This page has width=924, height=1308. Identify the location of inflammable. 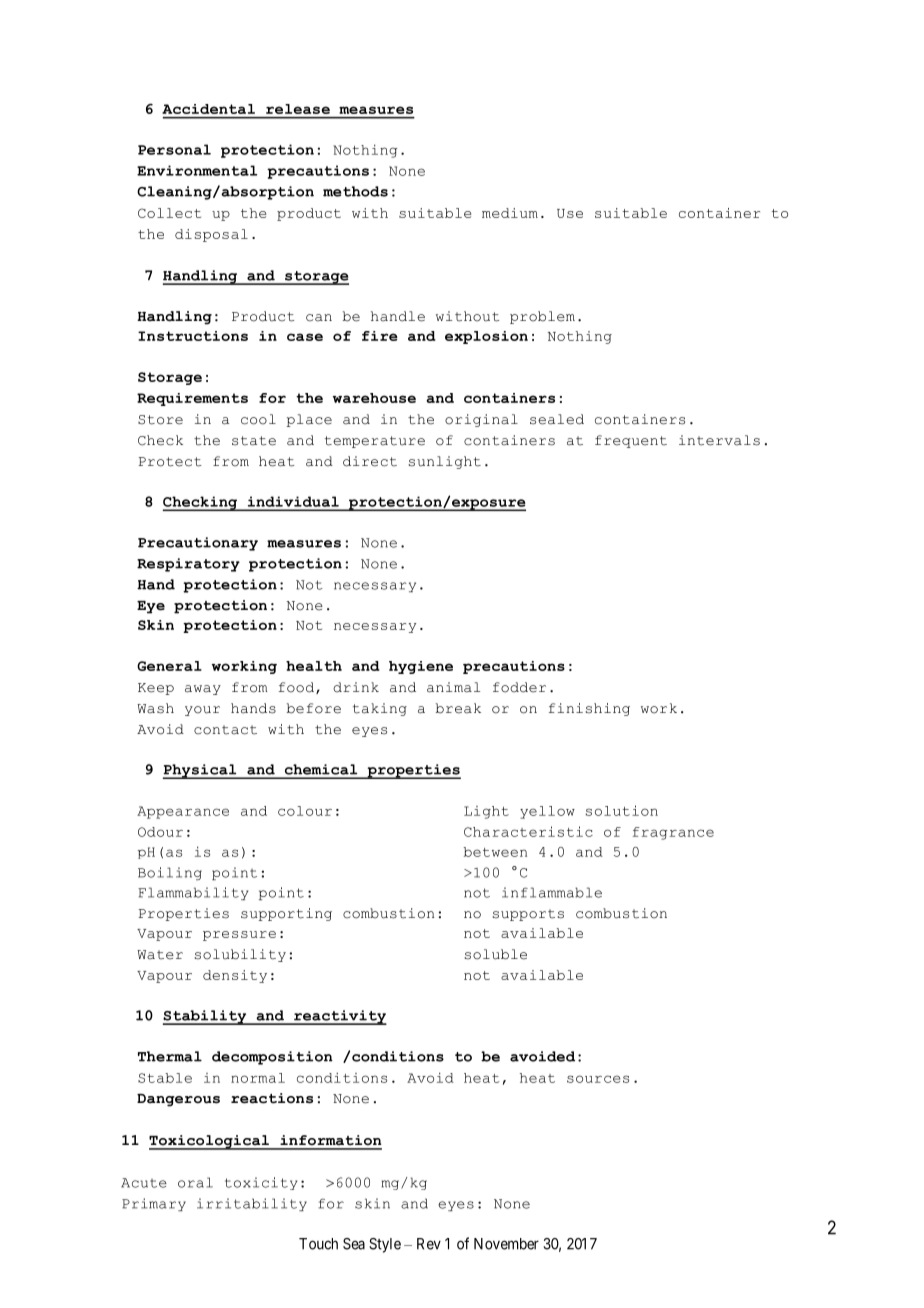
(552, 892).
